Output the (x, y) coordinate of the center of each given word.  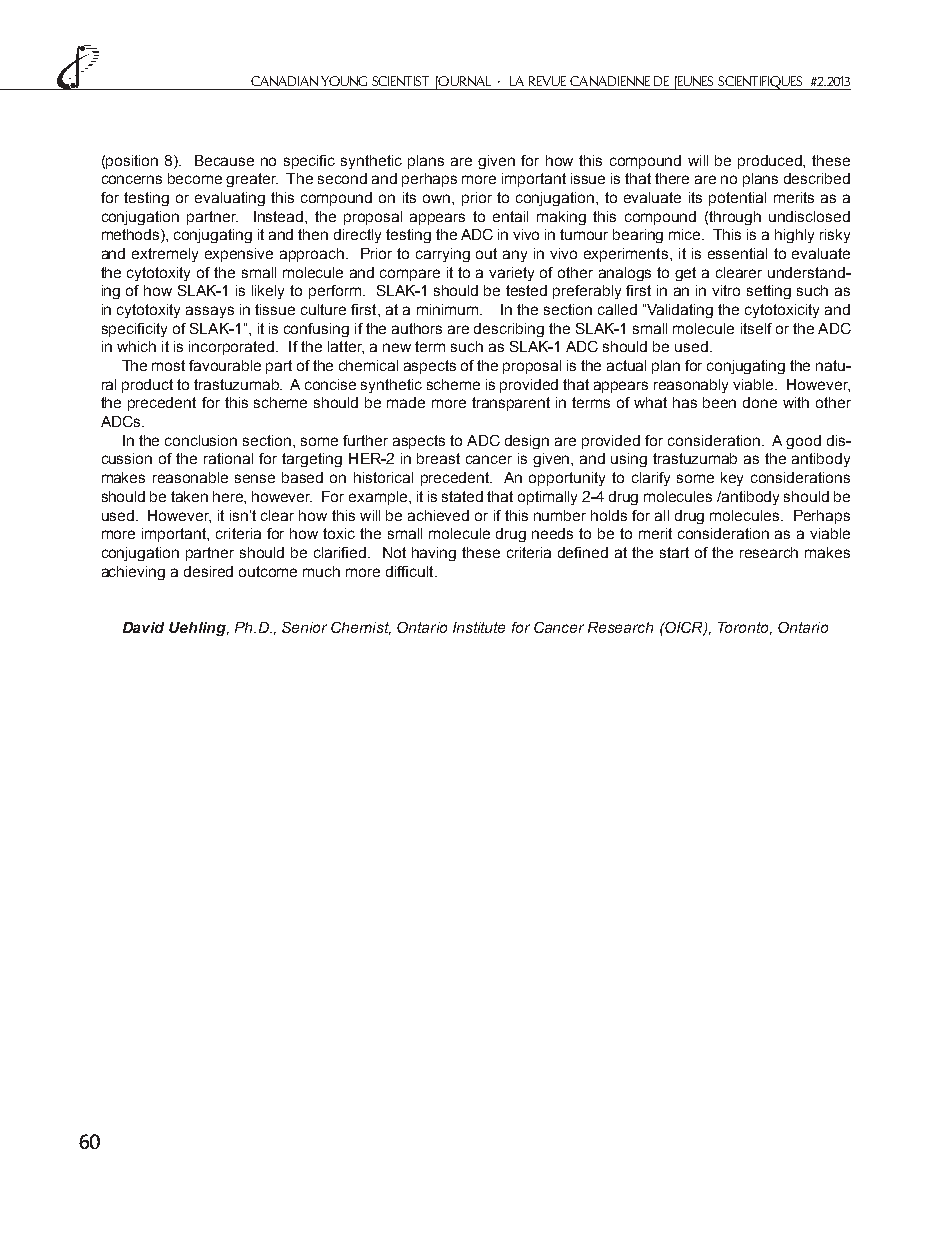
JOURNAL (463, 83)
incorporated (233, 348)
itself (756, 328)
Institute (479, 627)
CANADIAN (284, 81)
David (143, 627)
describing (509, 330)
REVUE (547, 81)
